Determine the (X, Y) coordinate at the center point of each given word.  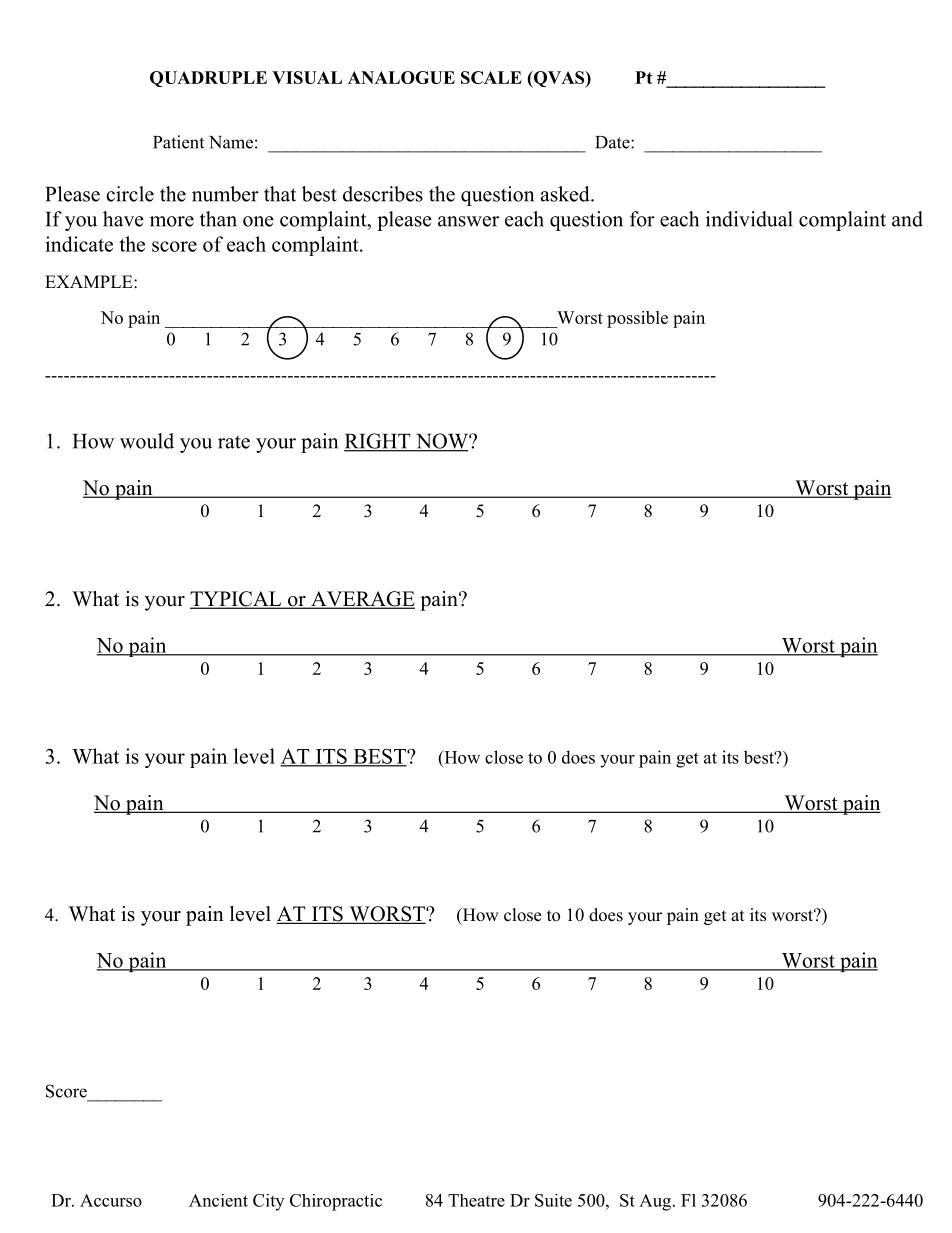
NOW (441, 442)
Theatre (476, 1200)
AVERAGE (361, 600)
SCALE (491, 77)
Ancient (218, 1200)
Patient (178, 142)
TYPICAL (237, 600)
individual (749, 219)
